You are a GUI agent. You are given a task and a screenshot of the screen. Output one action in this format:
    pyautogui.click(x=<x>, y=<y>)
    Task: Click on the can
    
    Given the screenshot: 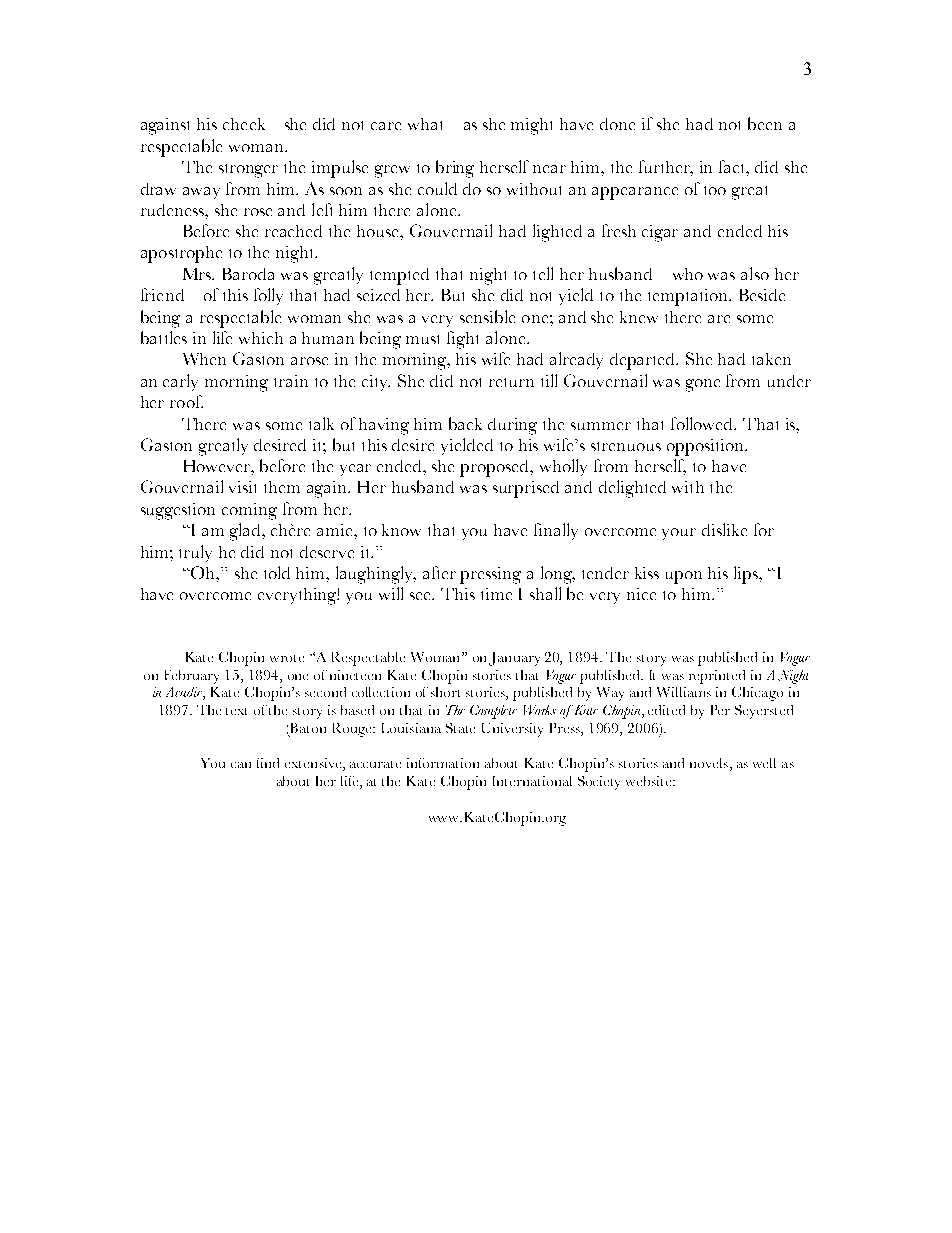 What is the action you would take?
    pyautogui.click(x=241, y=765)
